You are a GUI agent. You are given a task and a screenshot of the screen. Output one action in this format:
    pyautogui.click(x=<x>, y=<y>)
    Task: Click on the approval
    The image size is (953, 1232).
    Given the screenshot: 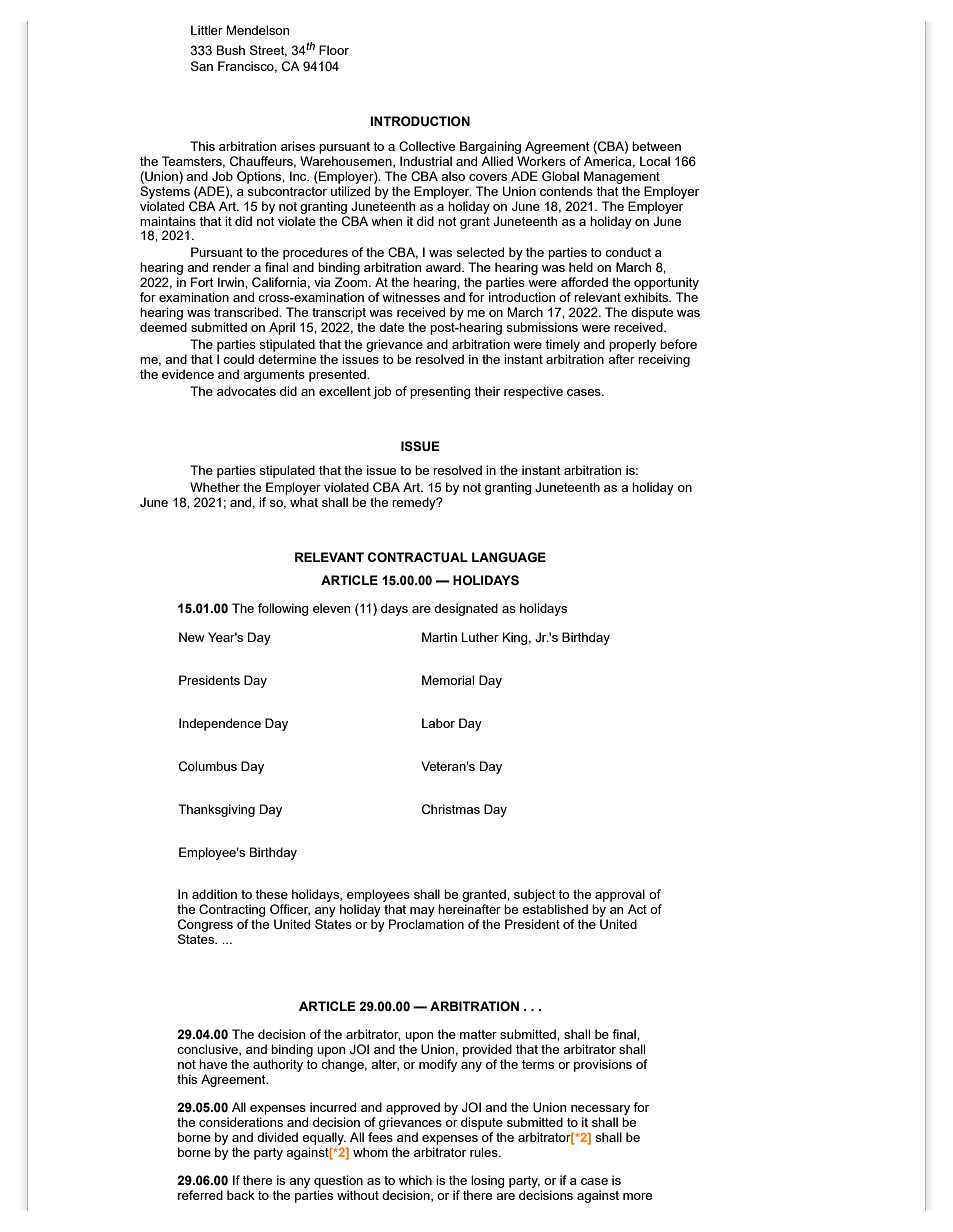 What is the action you would take?
    pyautogui.click(x=620, y=895)
